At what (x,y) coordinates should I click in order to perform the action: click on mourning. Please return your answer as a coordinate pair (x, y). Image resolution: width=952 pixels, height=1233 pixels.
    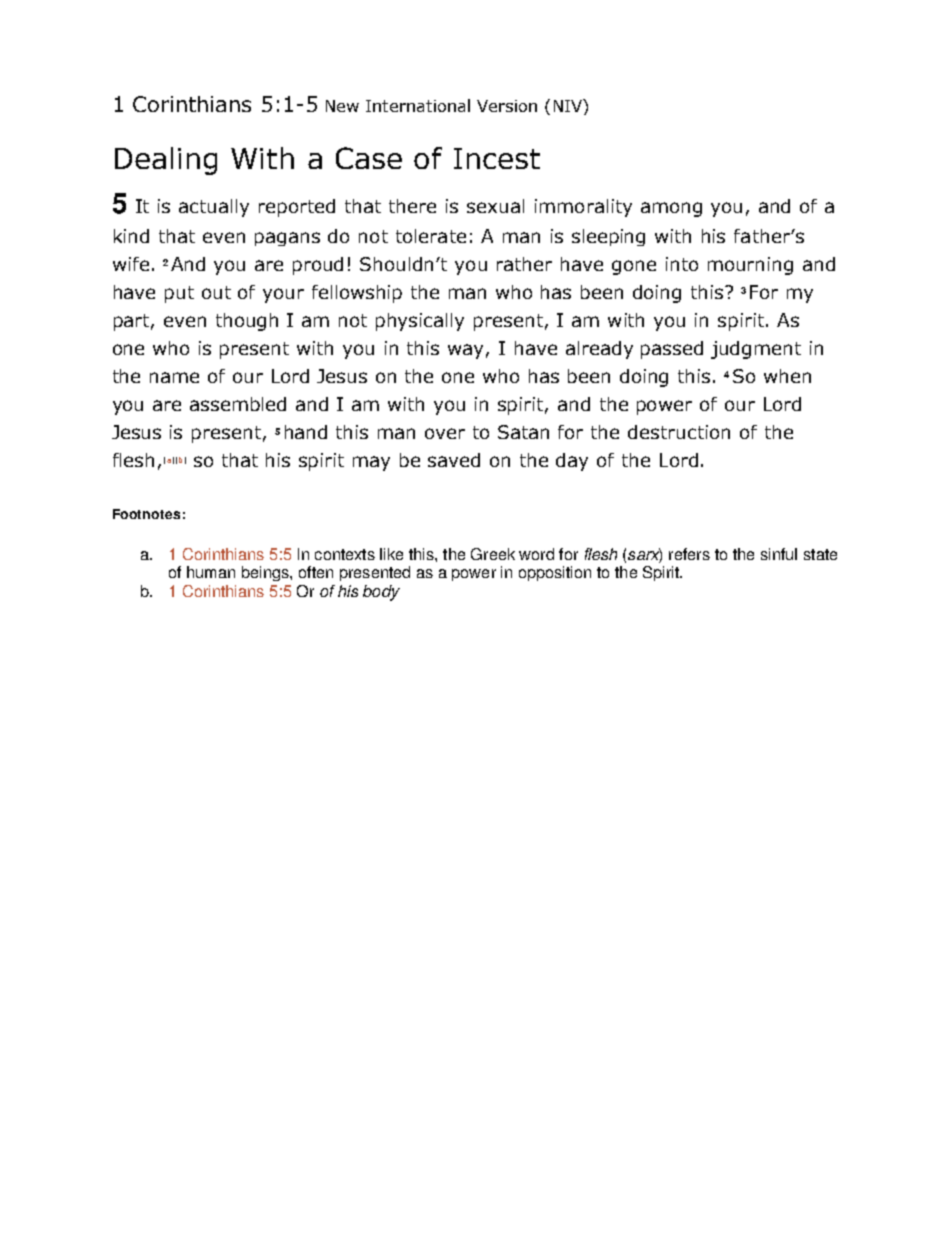
    Looking at the image, I should click on (750, 266).
